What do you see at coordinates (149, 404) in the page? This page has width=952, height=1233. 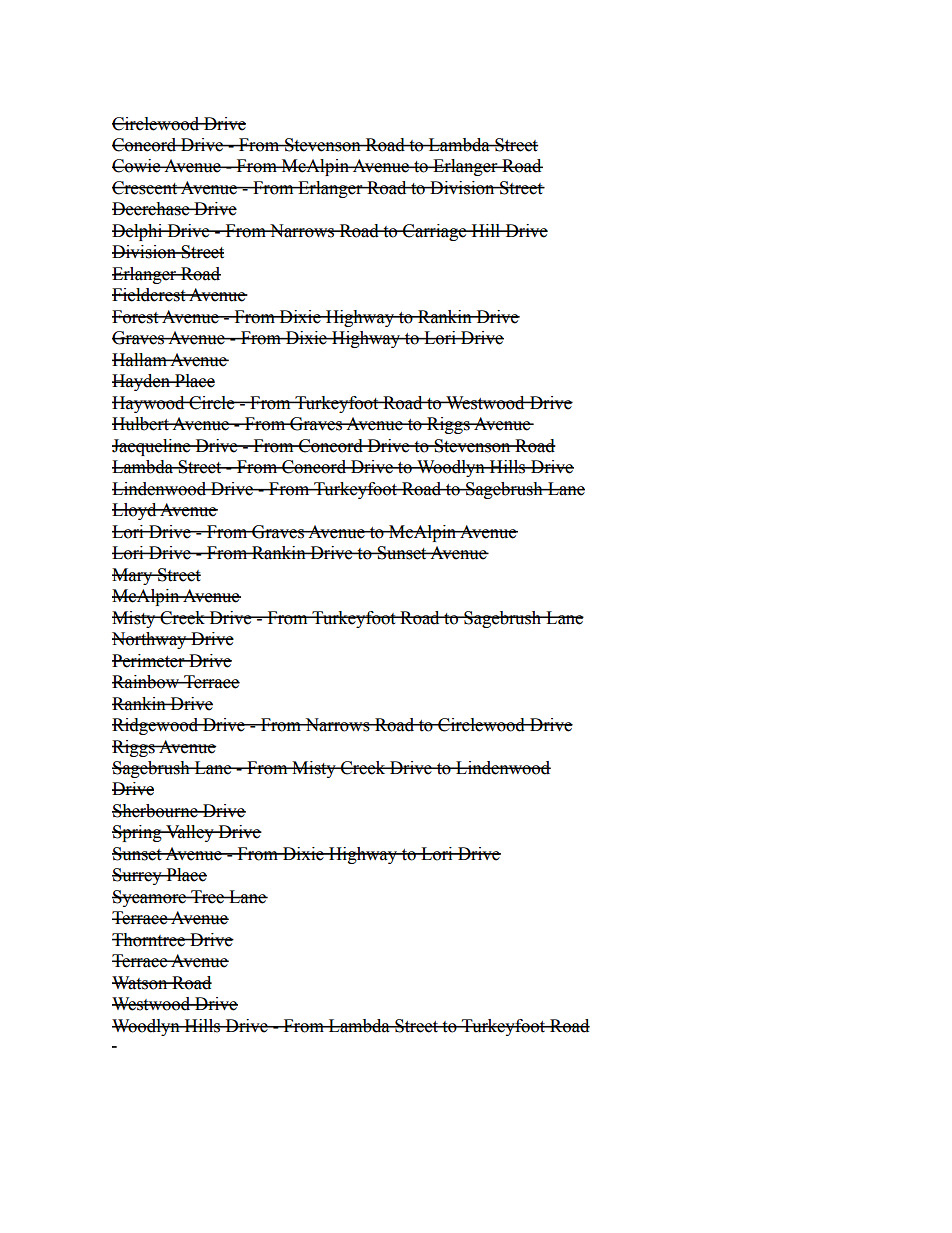 I see `Haywood` at bounding box center [149, 404].
